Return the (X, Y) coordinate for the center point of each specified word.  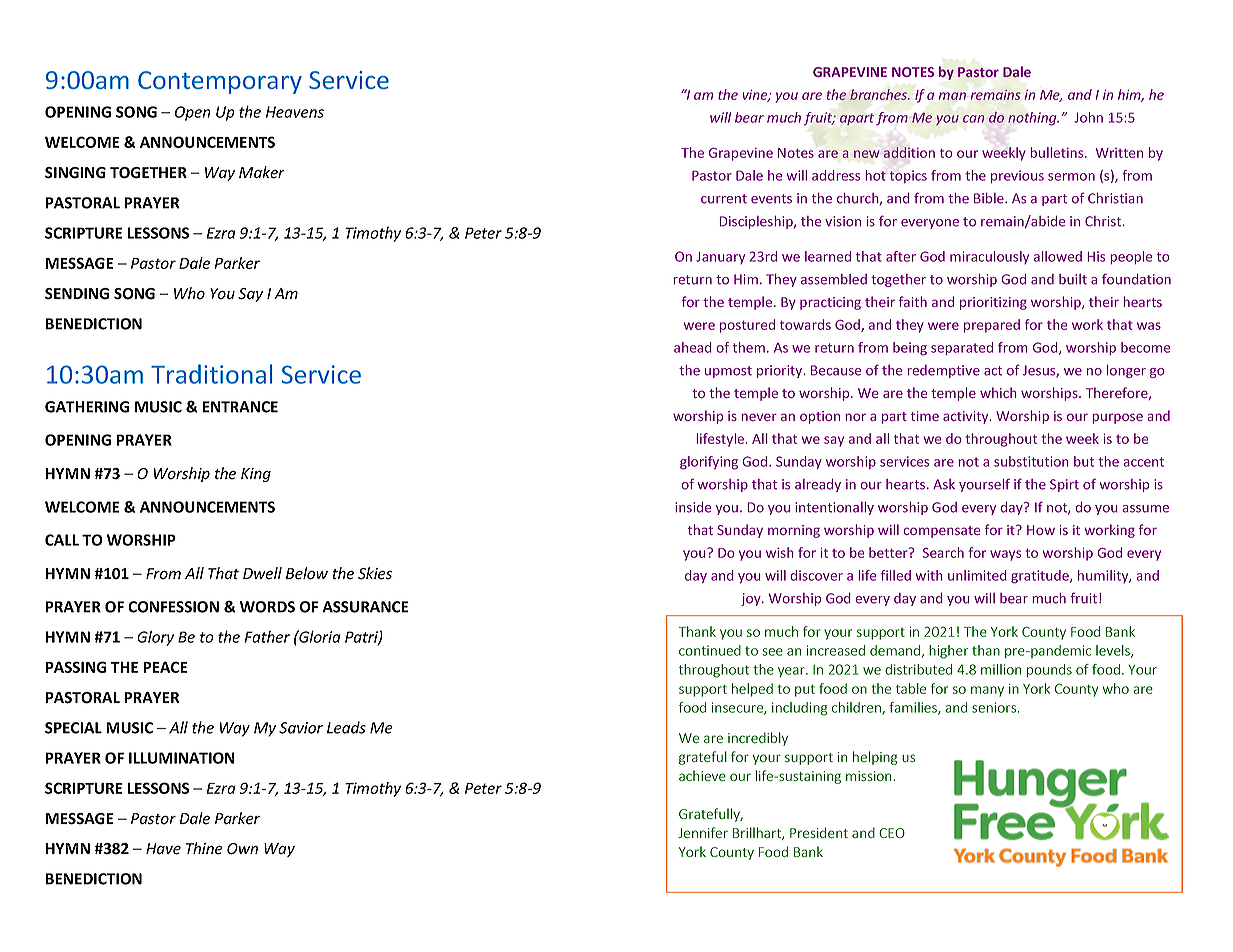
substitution (1031, 461)
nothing (1033, 119)
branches (879, 94)
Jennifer (703, 833)
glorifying (709, 463)
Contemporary (220, 82)
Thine (204, 848)
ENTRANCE (240, 407)
